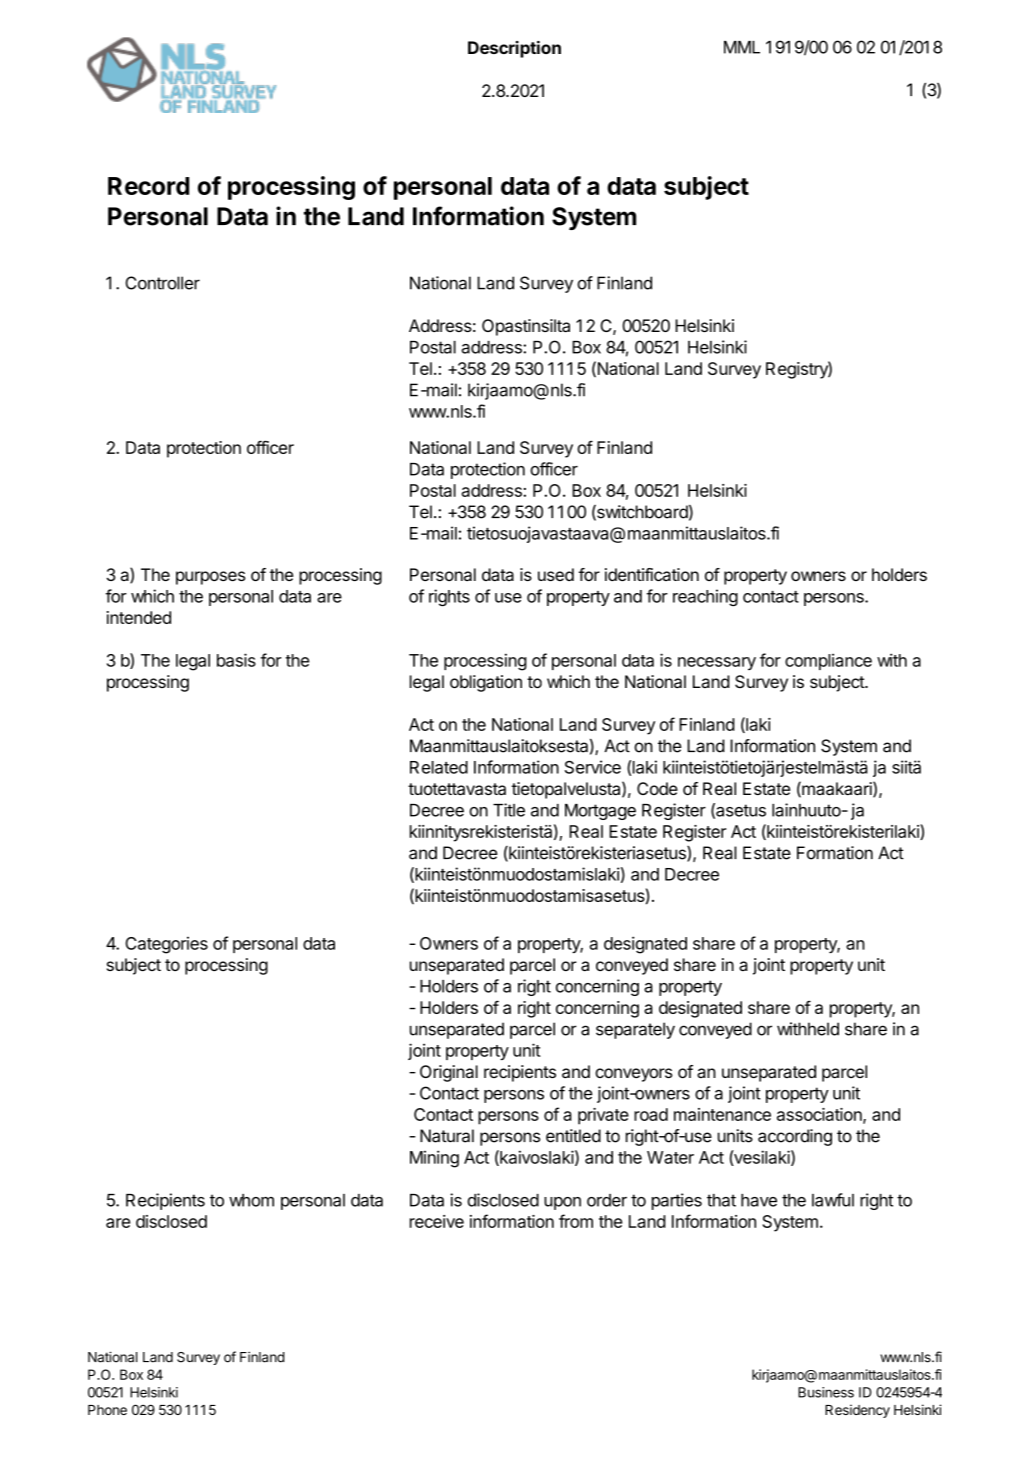  What do you see at coordinates (162, 283) in the screenshot?
I see `Controller` at bounding box center [162, 283].
